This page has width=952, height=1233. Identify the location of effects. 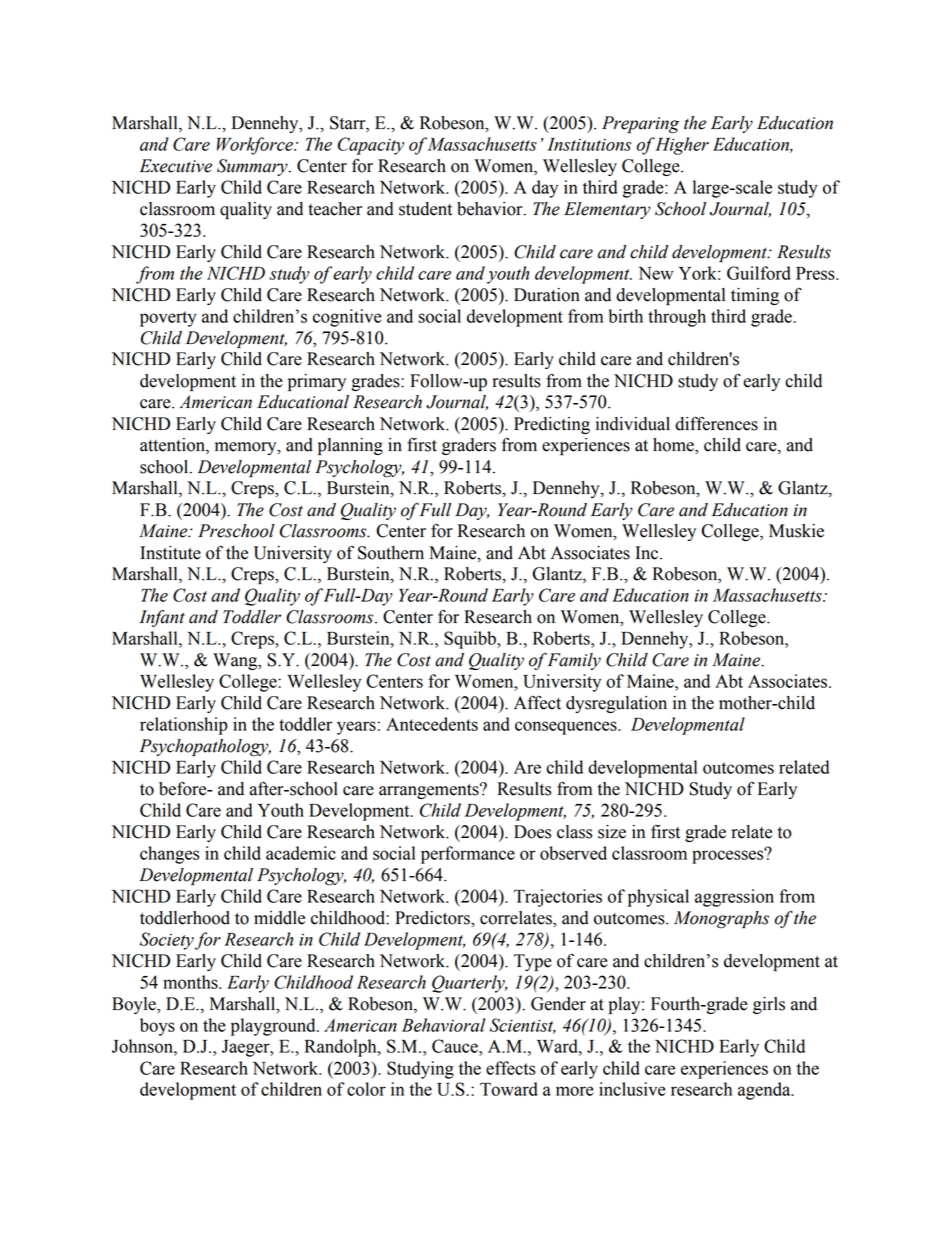
(510, 1068).
